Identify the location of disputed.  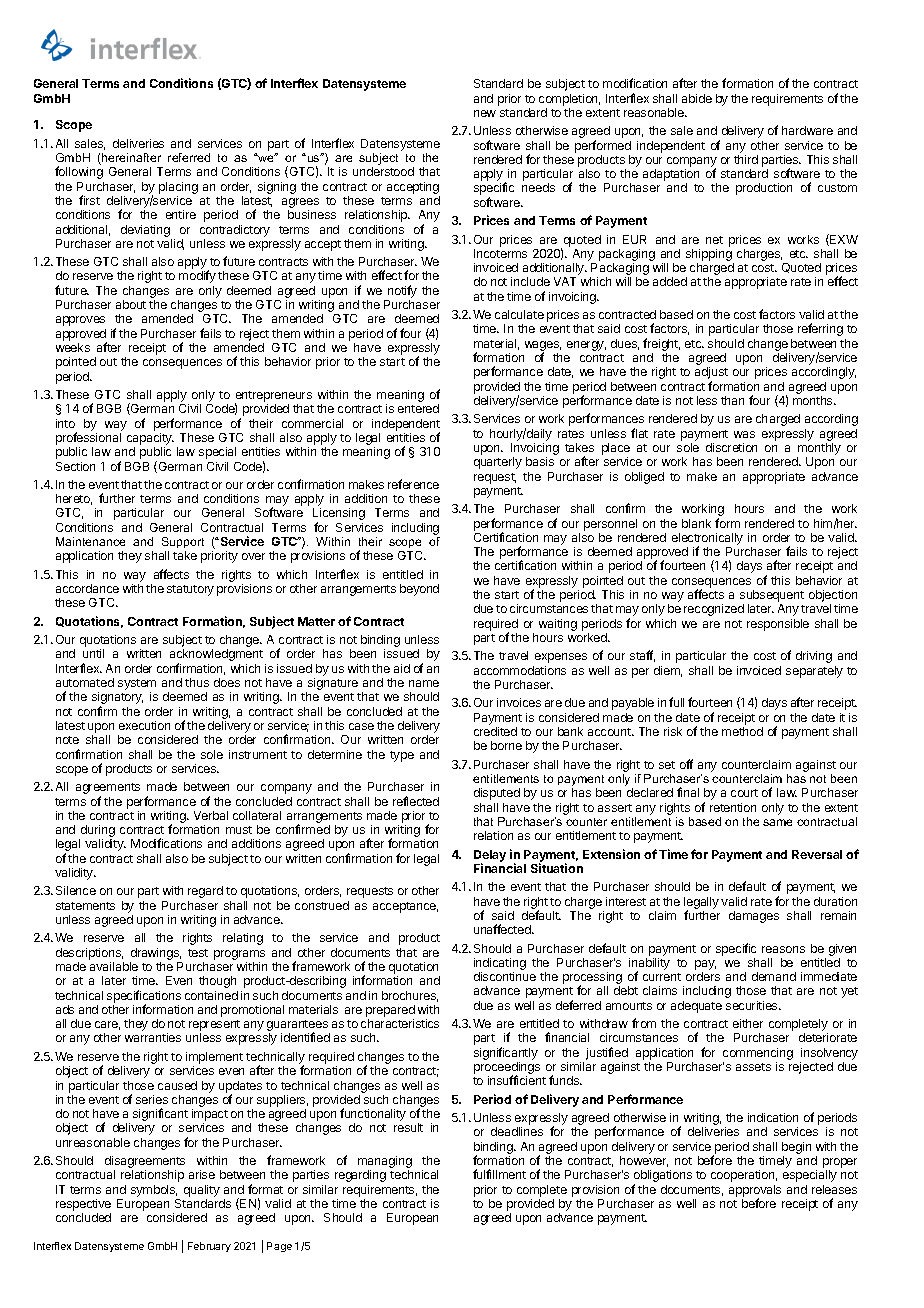
(497, 794).
